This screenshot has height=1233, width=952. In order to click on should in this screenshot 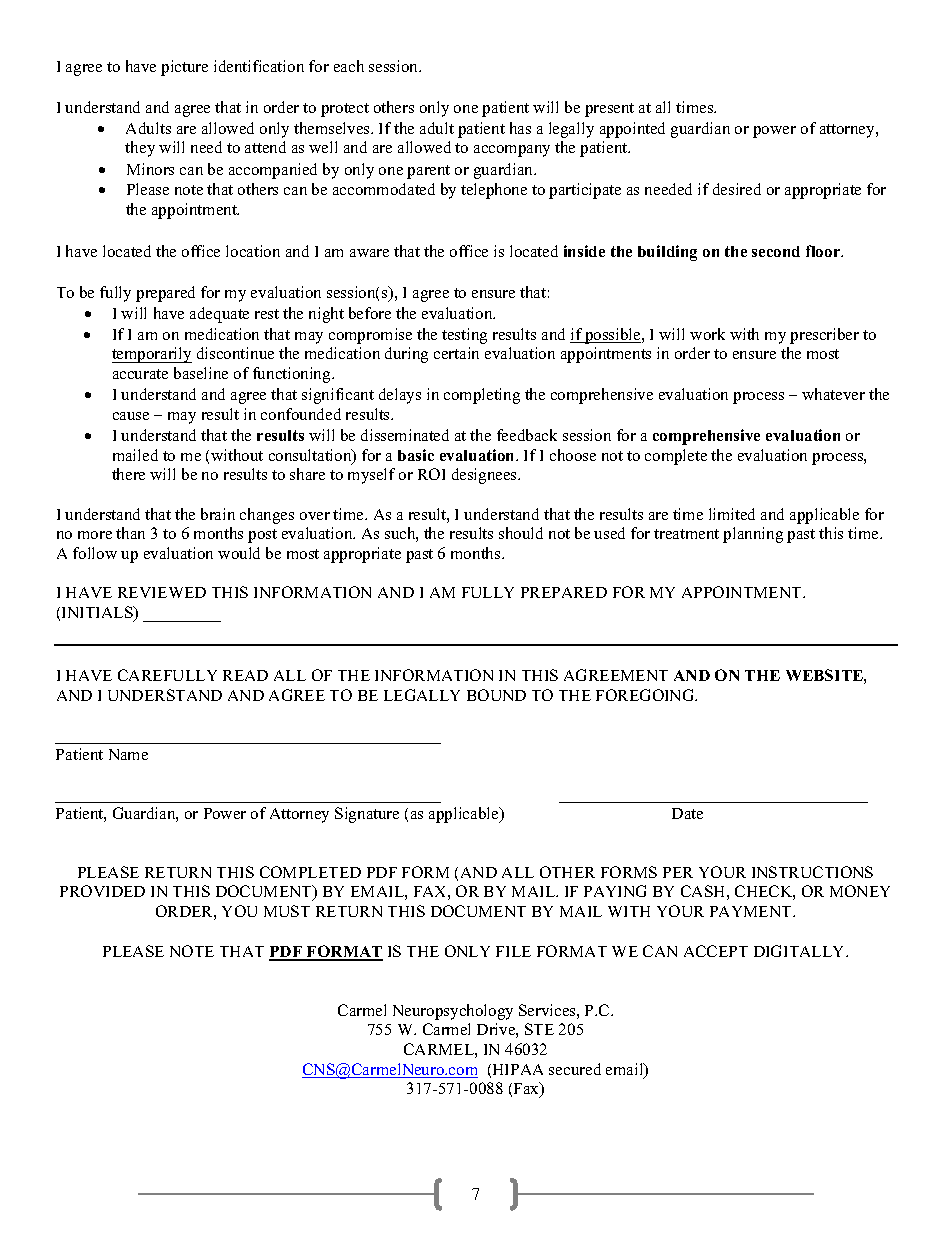, I will do `click(521, 533)`.
